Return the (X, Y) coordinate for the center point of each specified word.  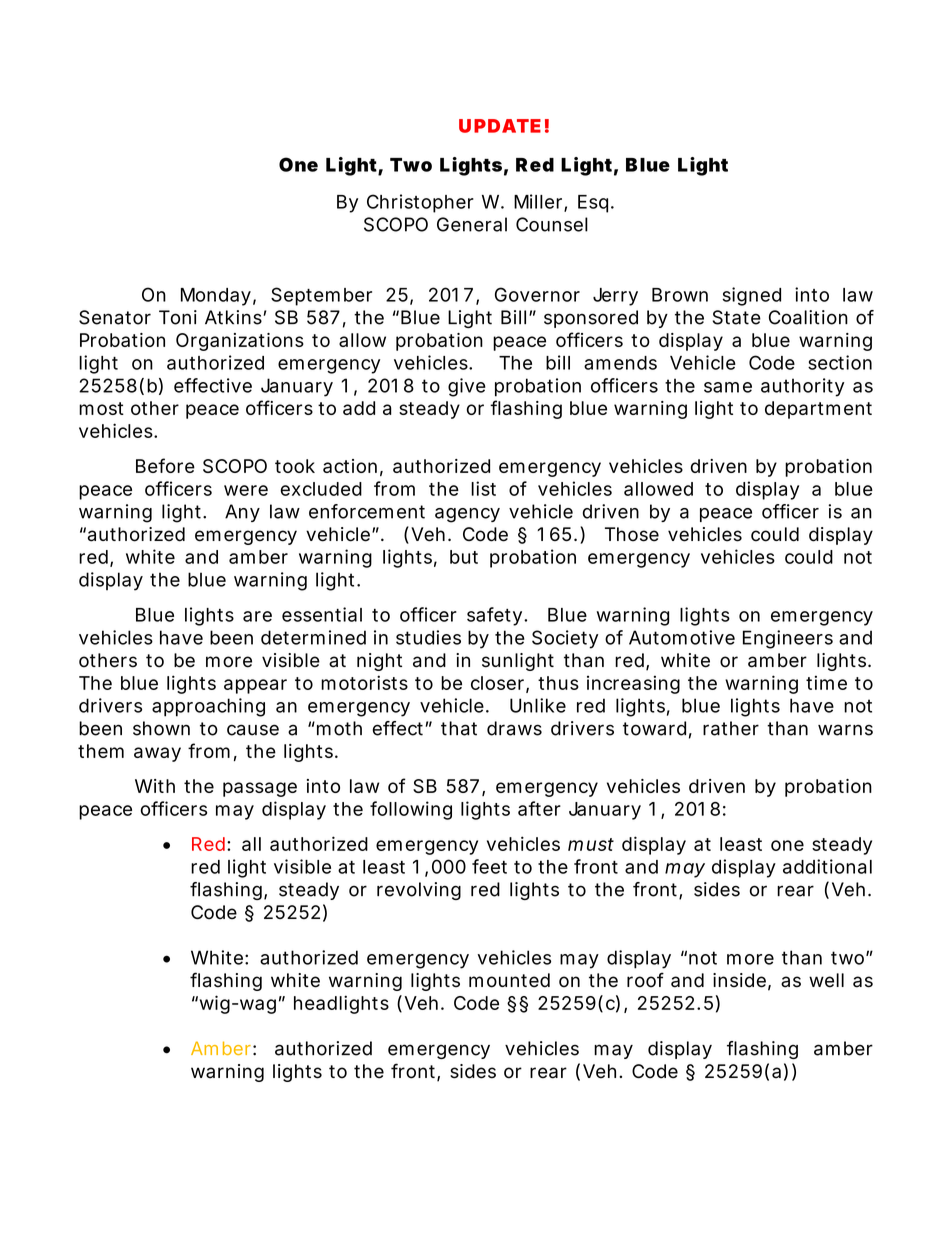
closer (499, 684)
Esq (593, 204)
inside (739, 980)
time (826, 682)
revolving (419, 891)
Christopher (420, 203)
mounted (509, 980)
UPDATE (500, 126)
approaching (208, 707)
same (728, 387)
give (467, 387)
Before (165, 465)
